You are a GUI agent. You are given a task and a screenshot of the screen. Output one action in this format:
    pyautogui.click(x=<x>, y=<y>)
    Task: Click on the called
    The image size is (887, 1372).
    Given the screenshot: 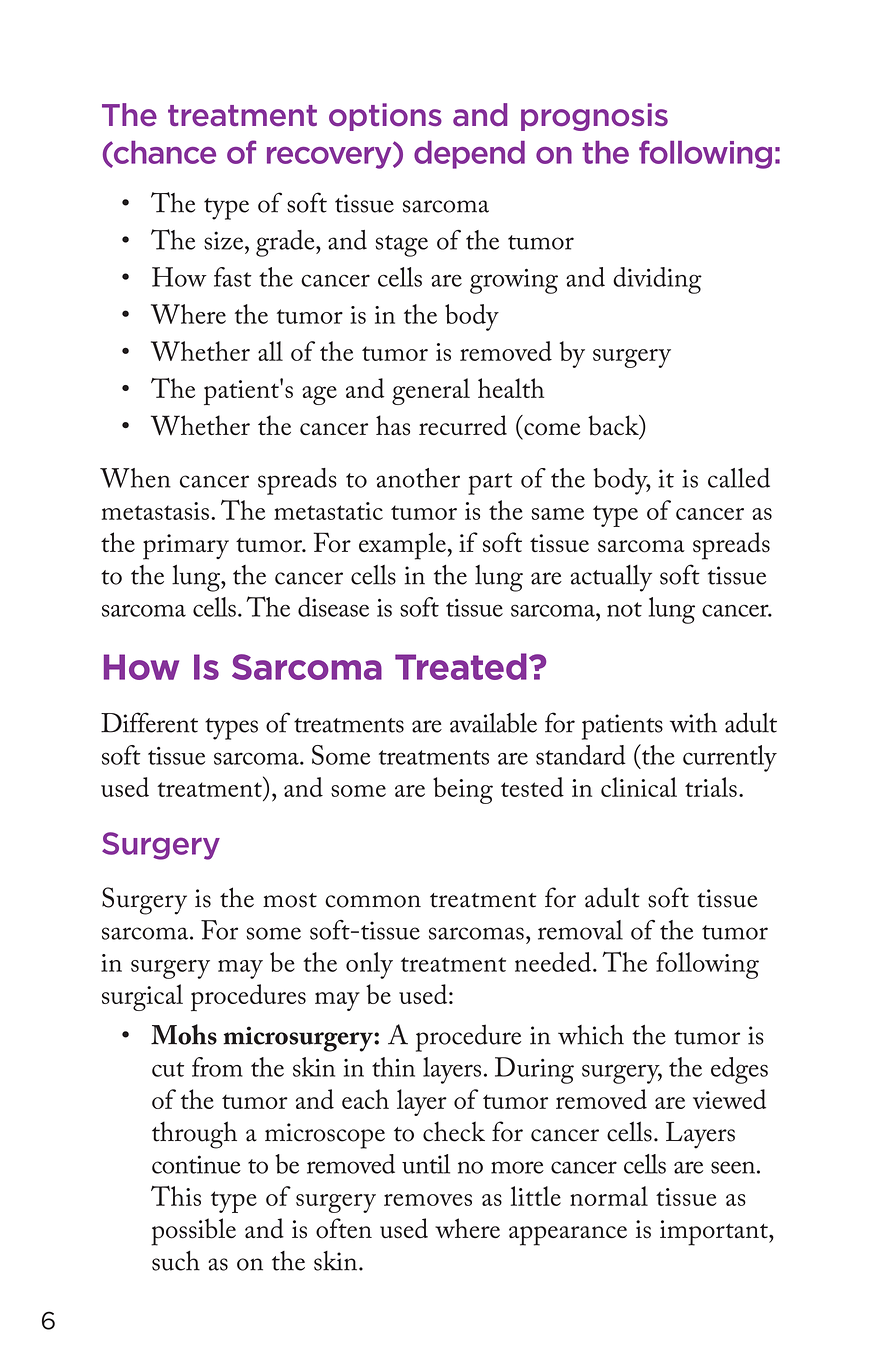 What is the action you would take?
    pyautogui.click(x=739, y=478)
